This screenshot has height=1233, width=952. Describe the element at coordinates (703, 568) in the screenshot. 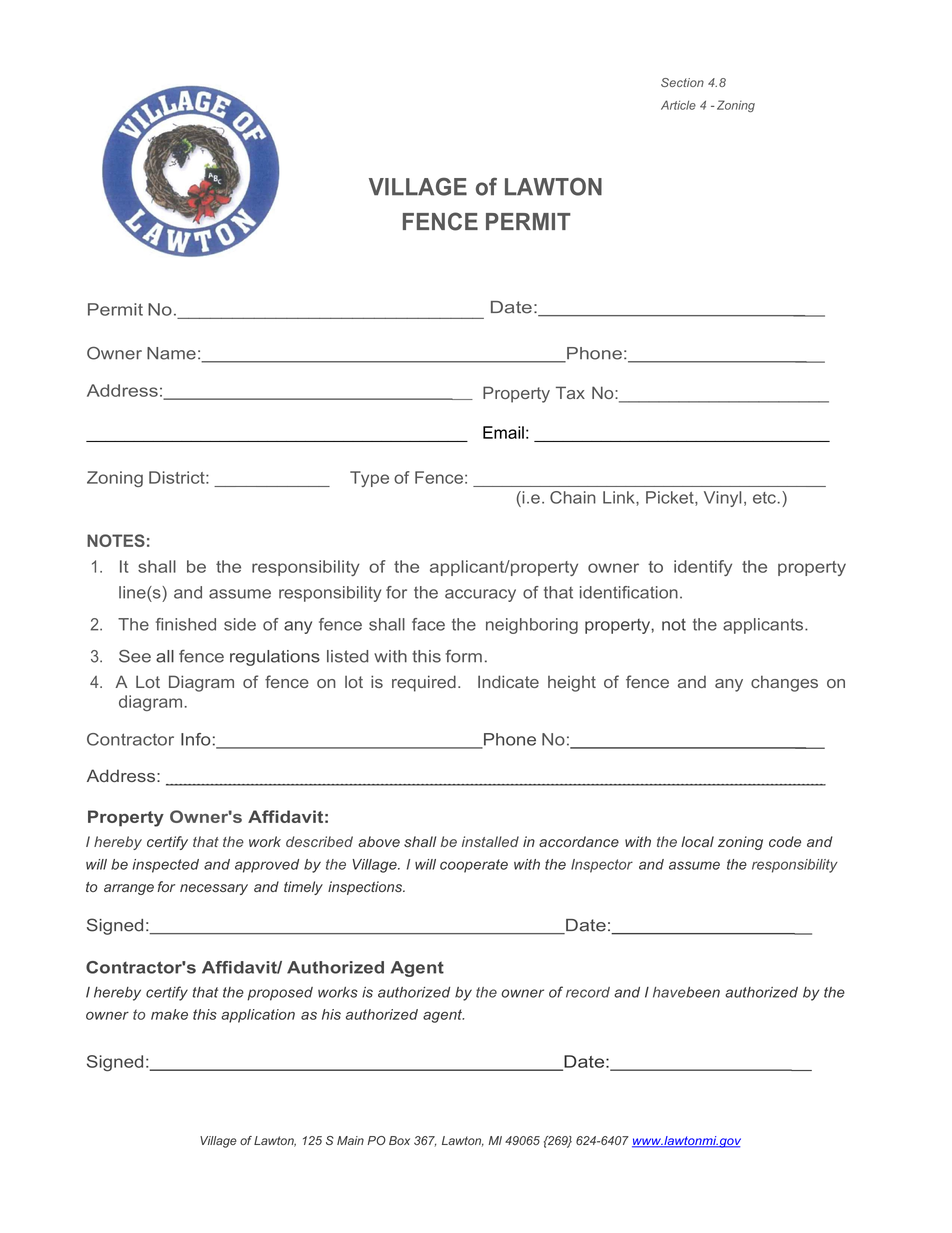

I see `identify` at that location.
